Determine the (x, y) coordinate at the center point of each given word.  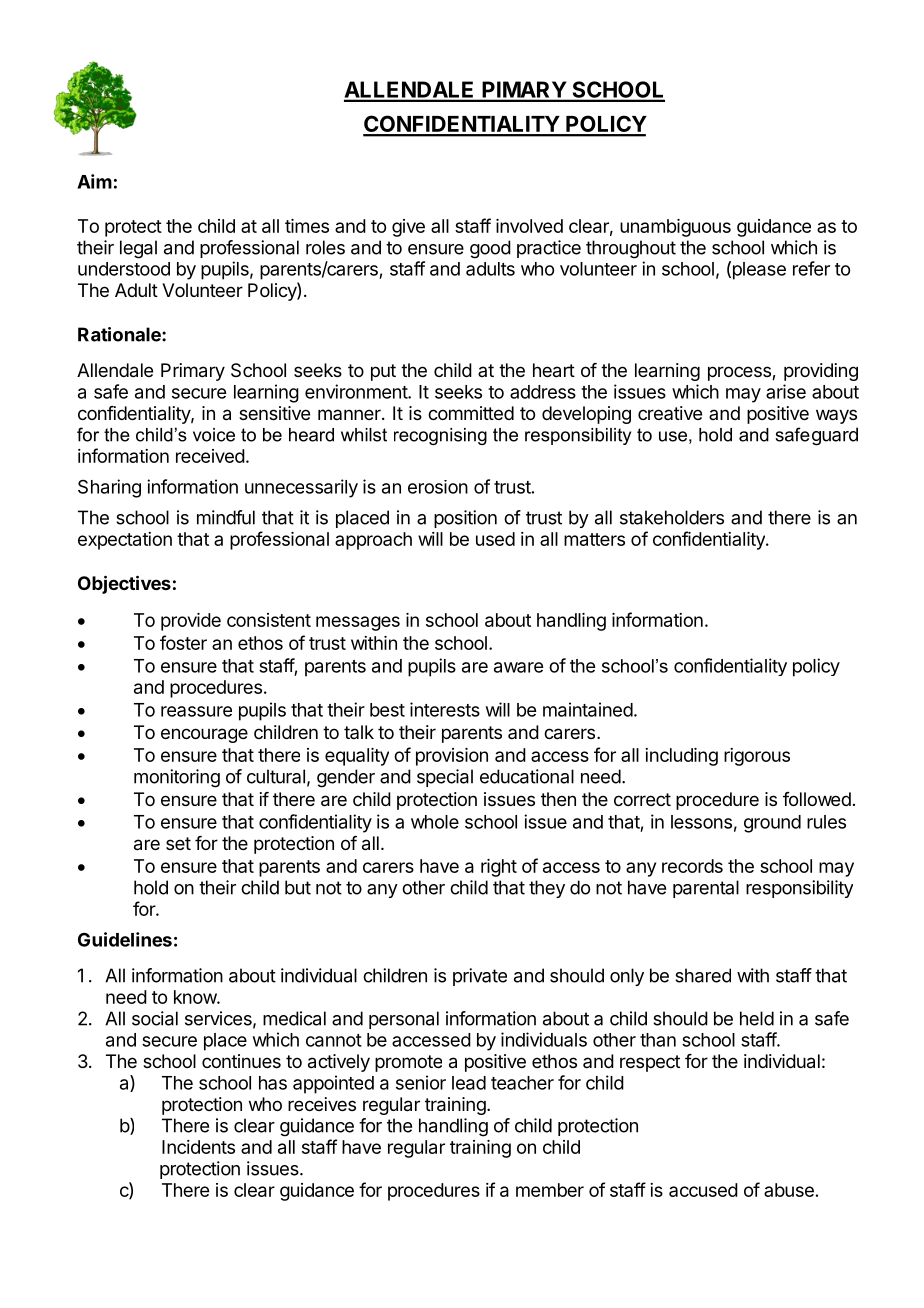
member (550, 1190)
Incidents (198, 1147)
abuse (789, 1190)
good (490, 249)
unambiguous (675, 228)
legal (138, 249)
